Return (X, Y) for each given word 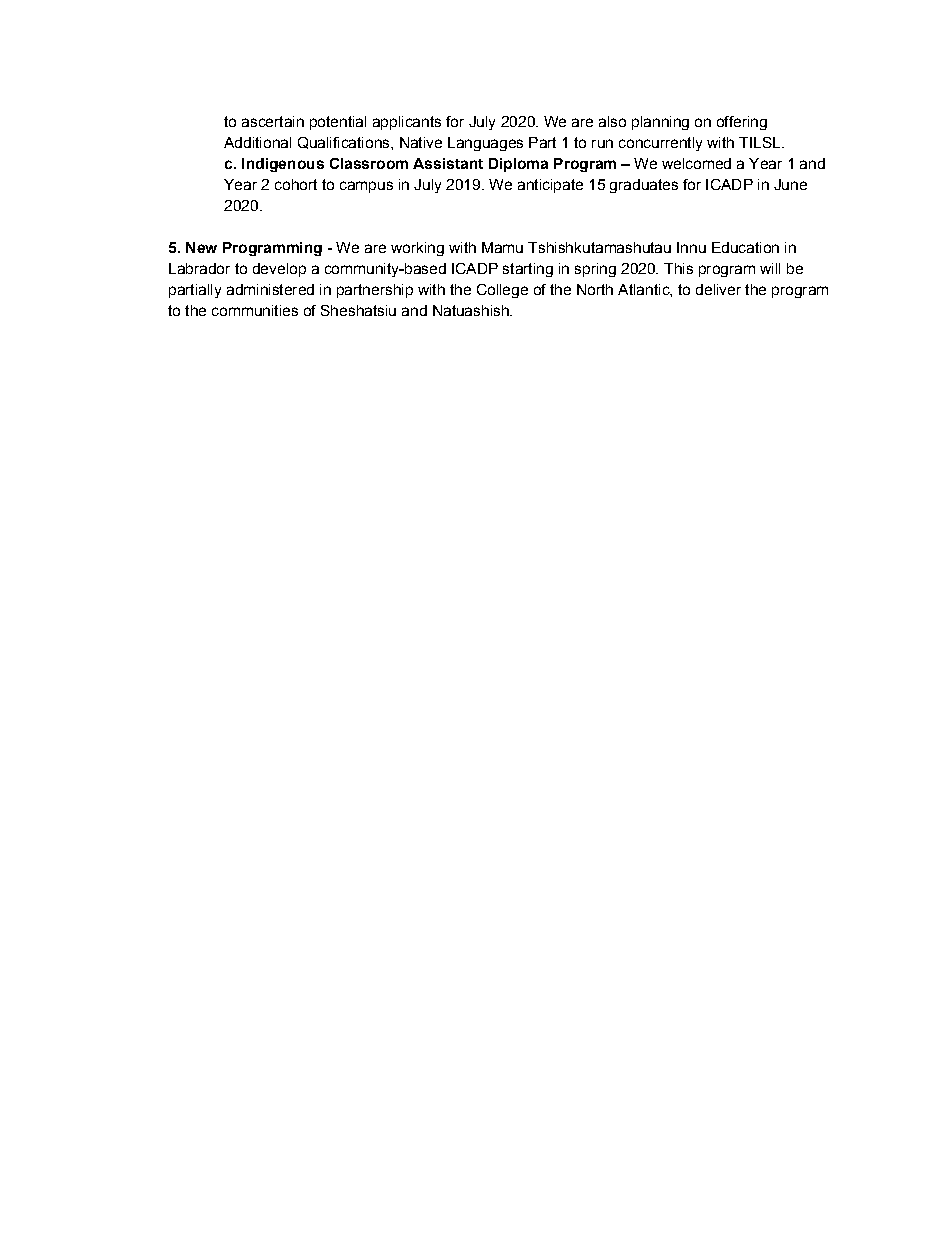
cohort (296, 184)
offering (742, 123)
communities (255, 310)
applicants (407, 123)
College (502, 291)
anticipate (550, 186)
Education (745, 247)
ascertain (273, 121)
